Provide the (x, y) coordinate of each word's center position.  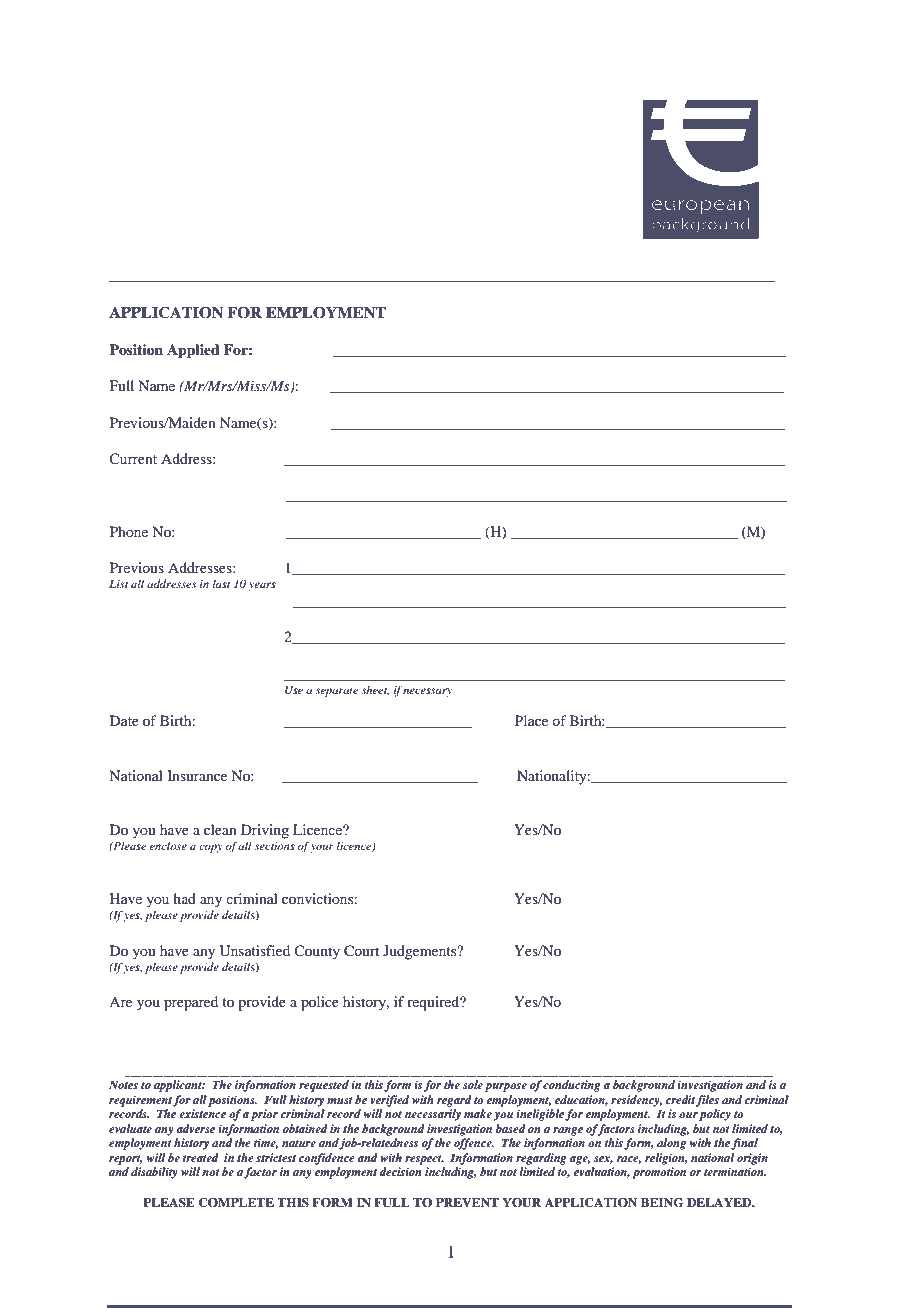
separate (337, 692)
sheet (375, 690)
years (262, 586)
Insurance (197, 775)
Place (531, 720)
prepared (191, 1003)
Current (133, 458)
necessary (427, 692)
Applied (193, 351)
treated (201, 1157)
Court (361, 951)
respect (424, 1160)
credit (680, 1099)
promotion (659, 1173)
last (221, 583)
